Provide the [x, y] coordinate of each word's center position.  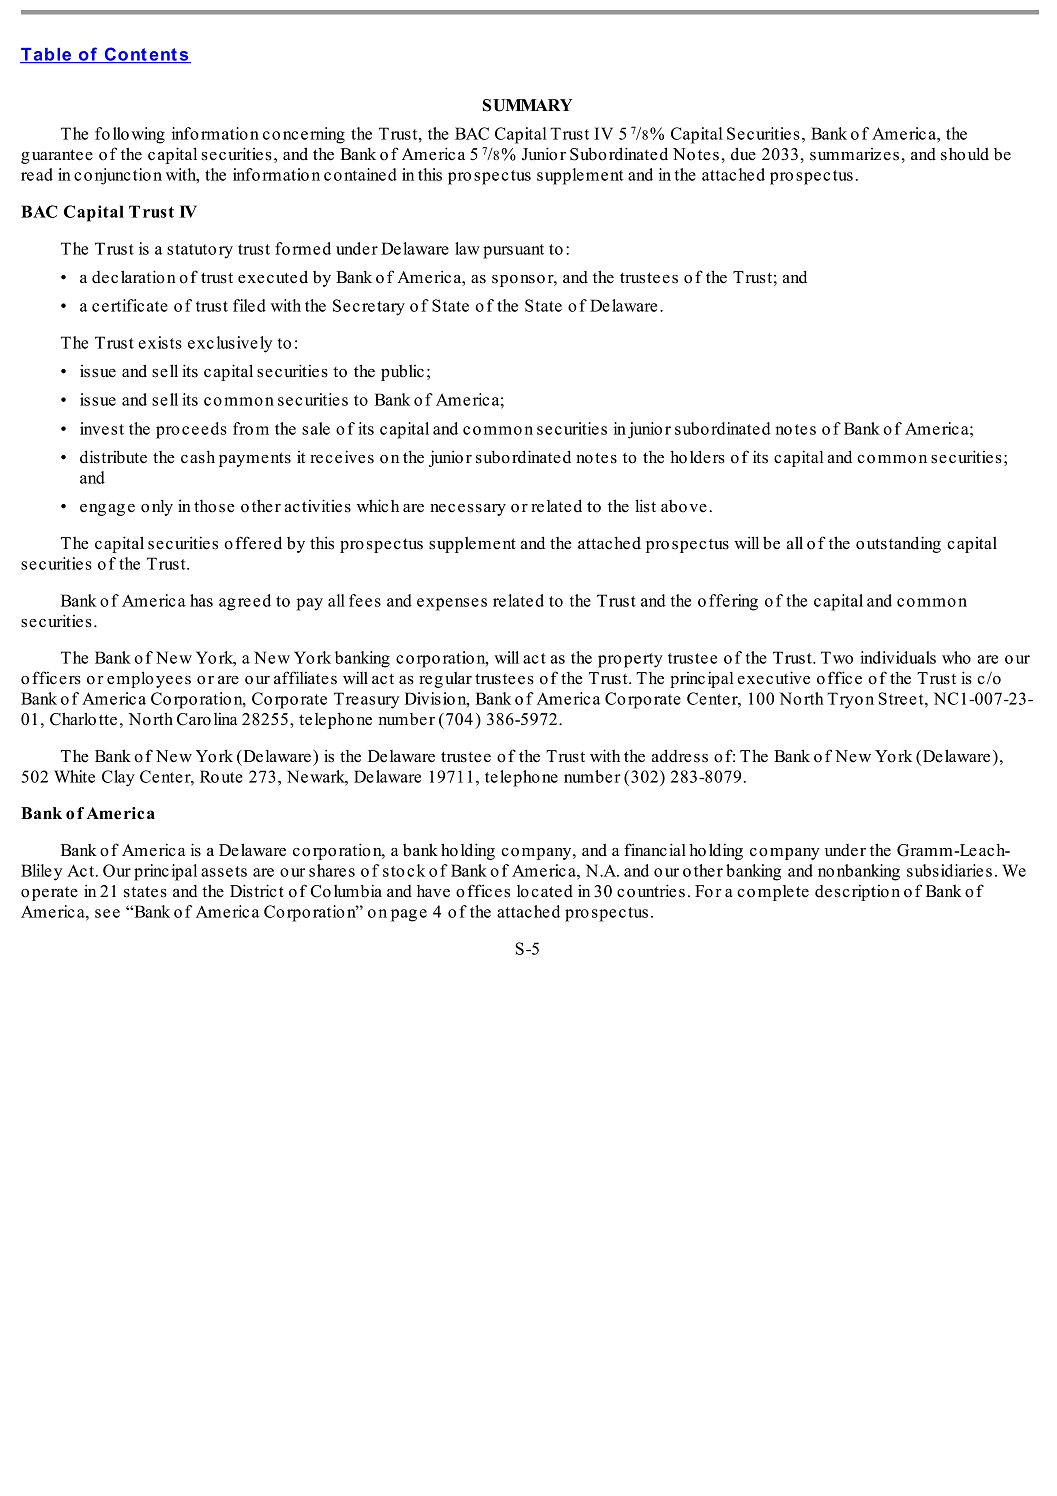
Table [47, 55]
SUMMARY [527, 105]
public [402, 372]
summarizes [854, 154]
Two [837, 657]
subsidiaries [949, 870]
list [645, 506]
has [201, 600]
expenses [452, 604]
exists [160, 342]
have [433, 891]
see [107, 913]
